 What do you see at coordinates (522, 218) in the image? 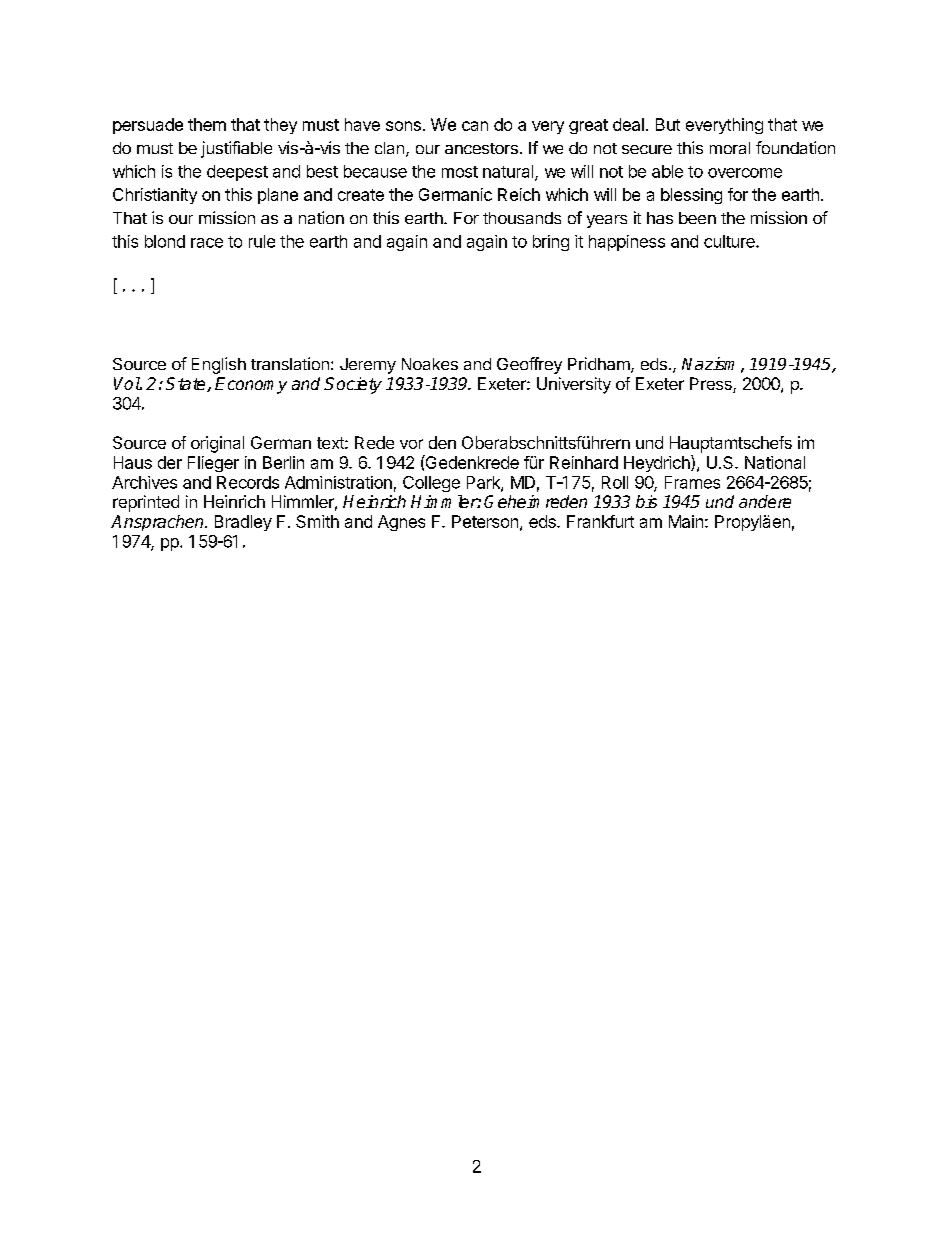
I see `thousands` at bounding box center [522, 218].
